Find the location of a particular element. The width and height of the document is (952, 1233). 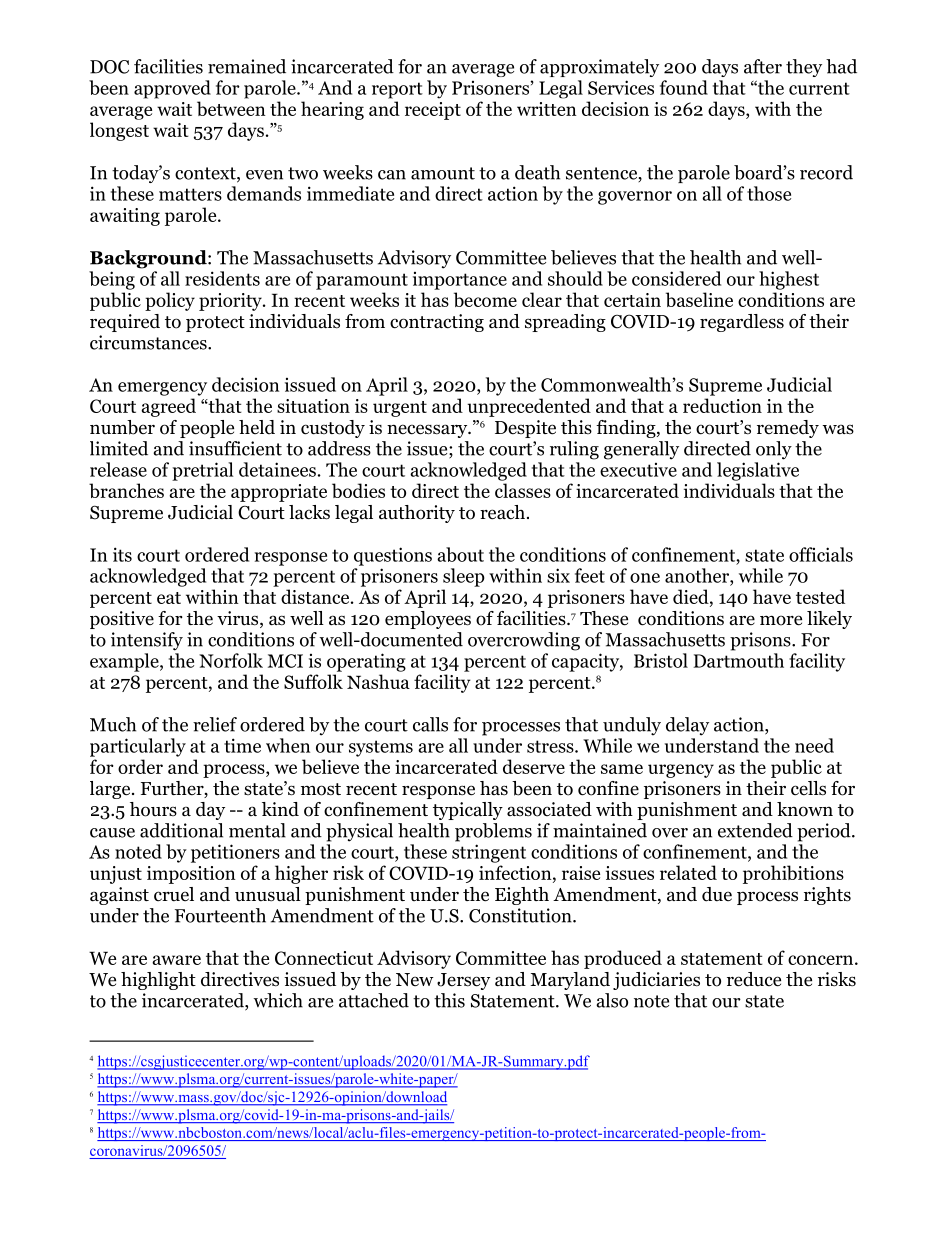

Norfolk is located at coordinates (231, 660).
